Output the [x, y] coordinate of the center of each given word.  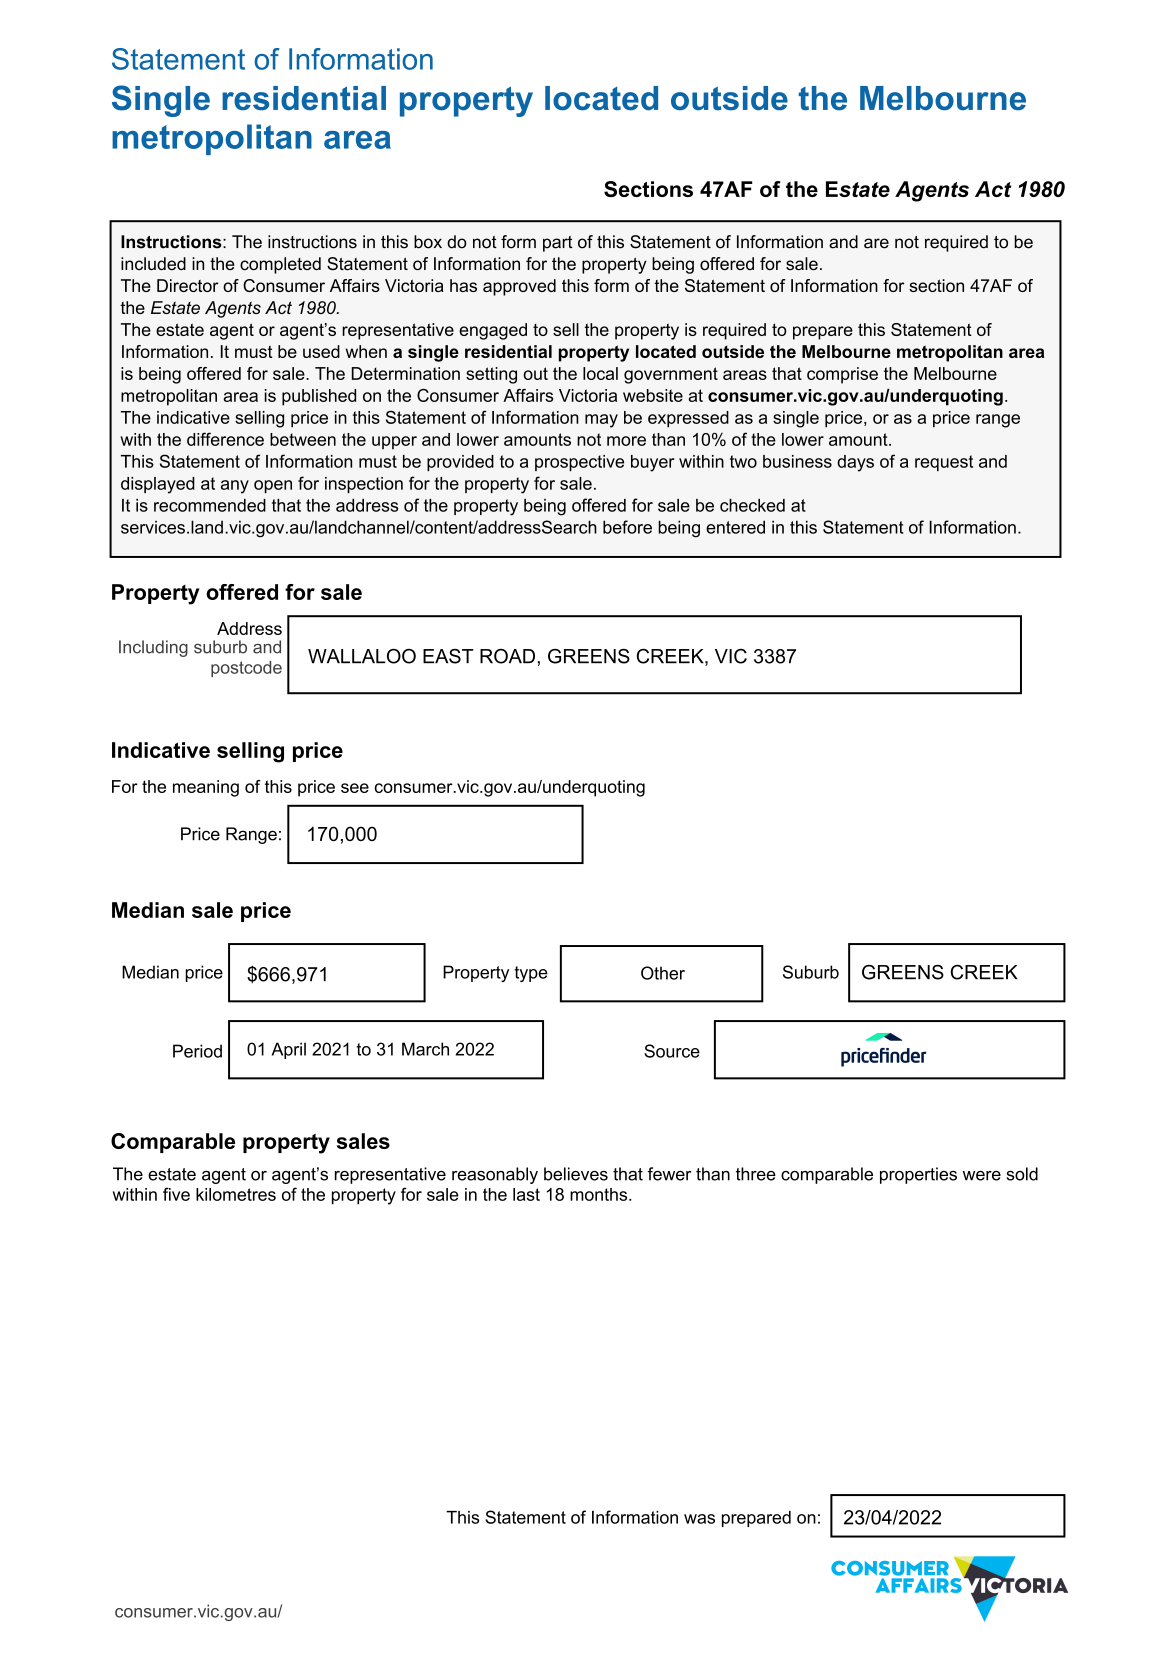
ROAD [507, 656]
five [176, 1194]
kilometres [236, 1194]
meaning [206, 788]
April [289, 1050]
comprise [842, 375]
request [944, 463]
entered [735, 527]
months [600, 1194]
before [627, 527]
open [273, 486]
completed [280, 265]
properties [918, 1175]
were [982, 1176]
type [531, 974]
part [558, 244]
